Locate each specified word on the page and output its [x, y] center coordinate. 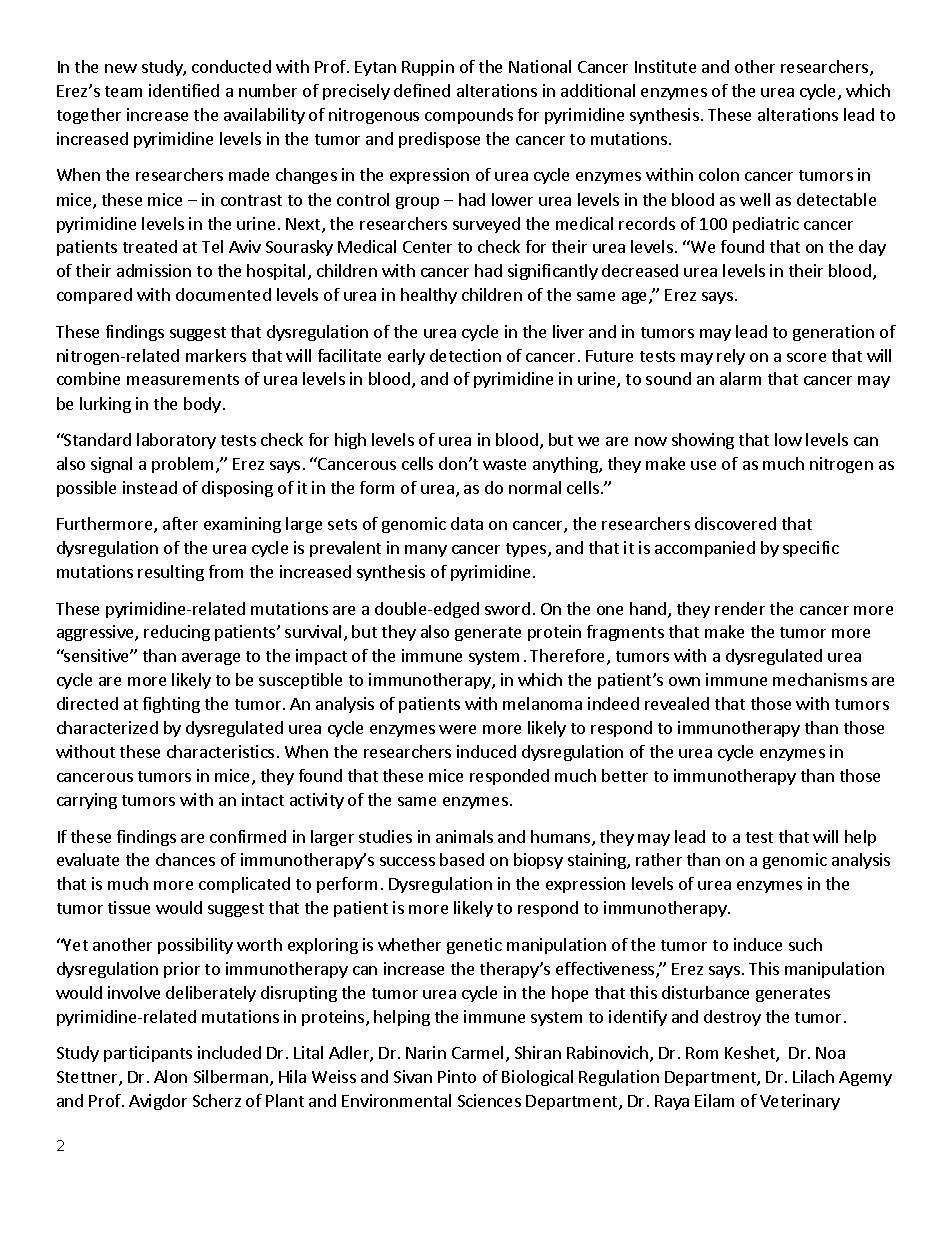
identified [184, 90]
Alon [170, 1076]
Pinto [457, 1076]
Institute [665, 66]
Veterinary [800, 1102]
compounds [469, 116]
